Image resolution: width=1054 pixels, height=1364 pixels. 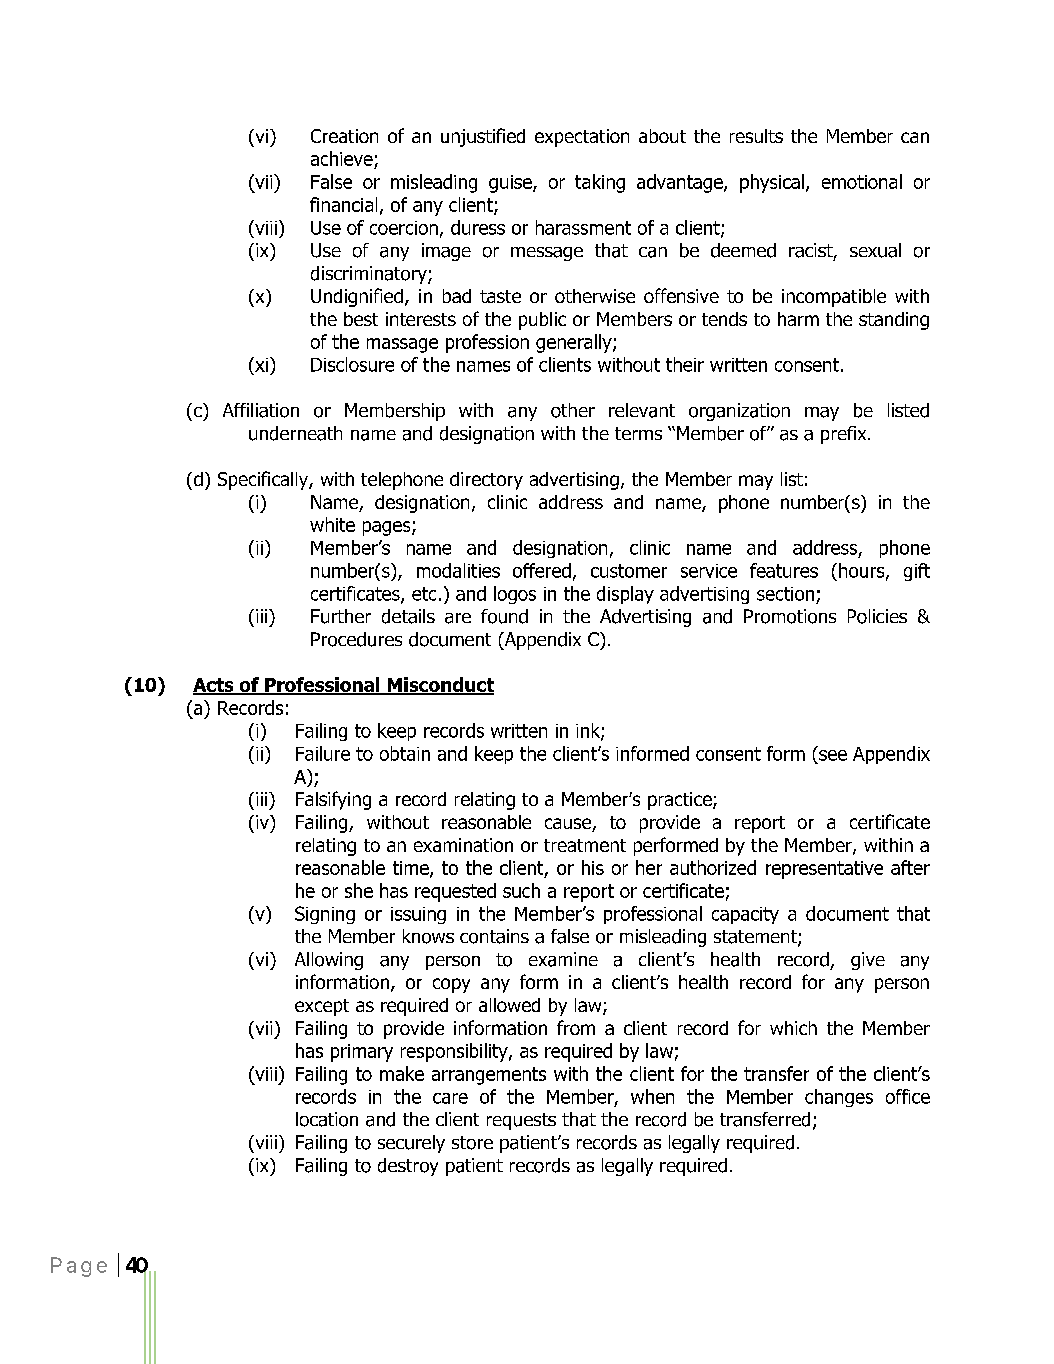 I want to click on white, so click(x=332, y=524).
